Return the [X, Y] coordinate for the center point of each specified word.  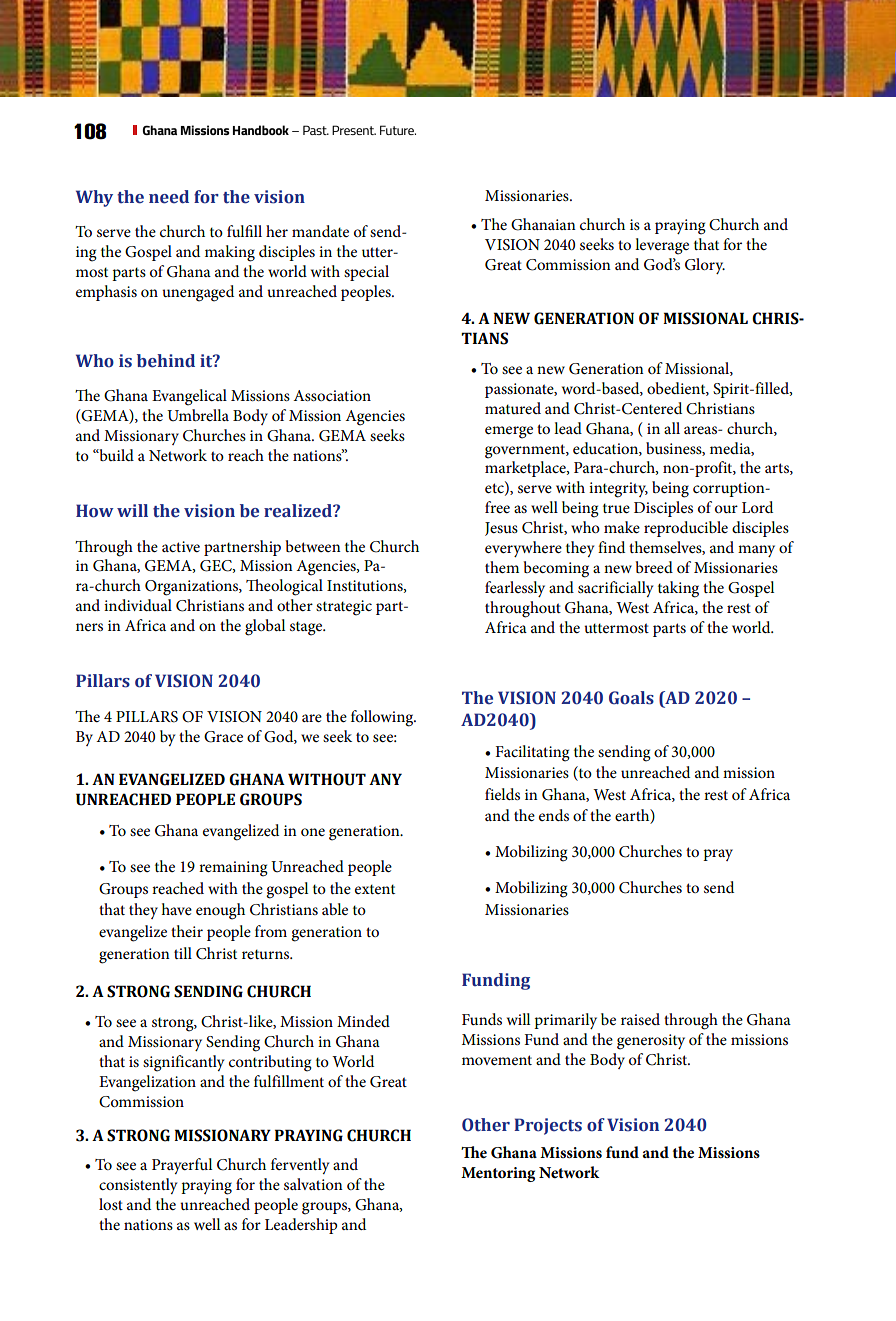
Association [332, 395]
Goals [631, 698]
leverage [662, 246]
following [383, 718]
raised [640, 1019]
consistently [138, 1186]
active [181, 546]
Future [398, 130]
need [169, 197]
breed [654, 567]
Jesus [501, 529]
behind [166, 361]
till [183, 953]
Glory [705, 266]
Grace [223, 737]
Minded [363, 1021]
